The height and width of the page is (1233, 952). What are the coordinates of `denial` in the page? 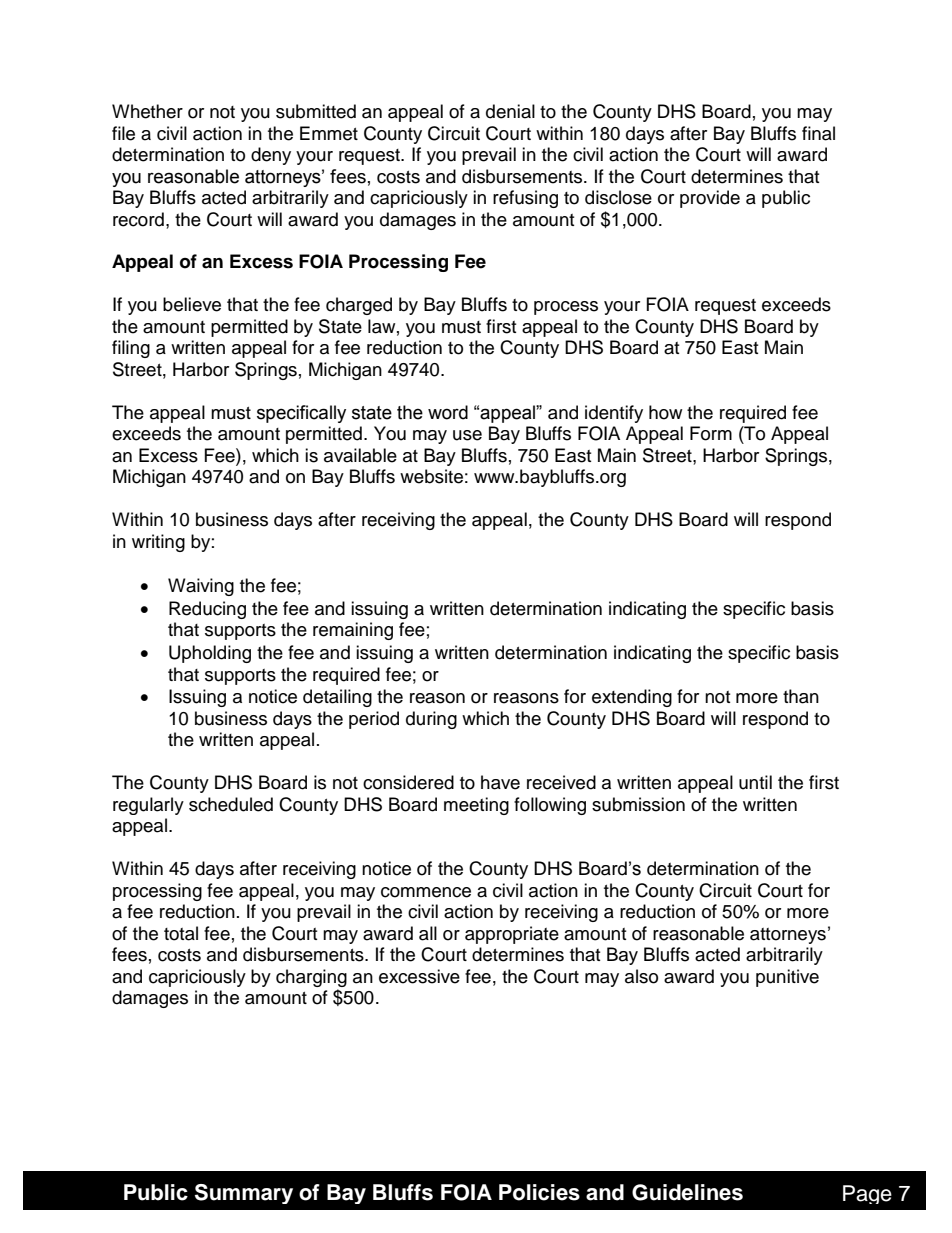 It's located at (510, 111).
